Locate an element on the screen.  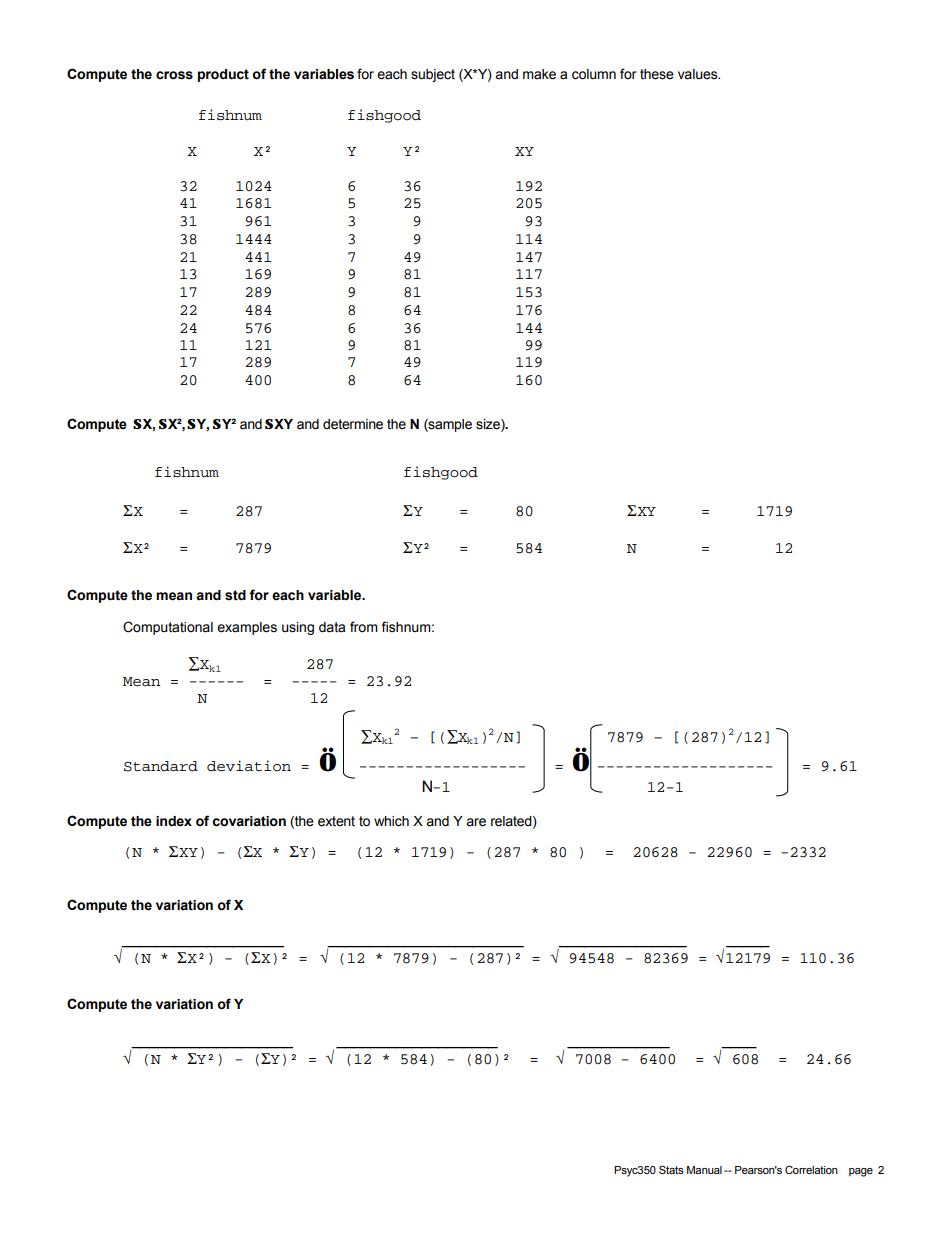
product is located at coordinates (223, 75).
